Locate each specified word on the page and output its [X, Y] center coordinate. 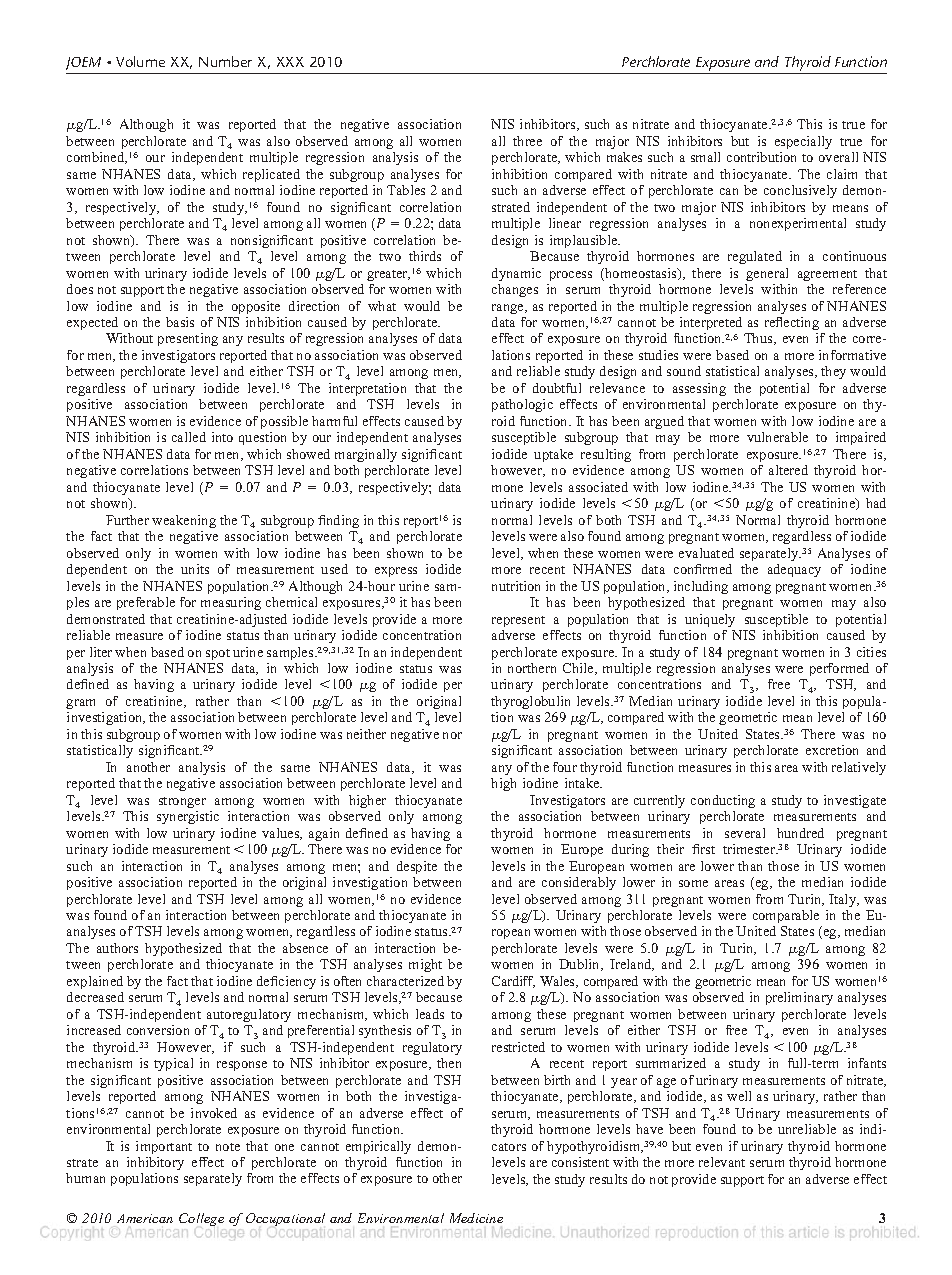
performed [839, 669]
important [164, 1147]
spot [218, 654]
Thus [759, 339]
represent [518, 621]
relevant [722, 1162]
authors [117, 948]
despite [417, 867]
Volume [140, 61]
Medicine [476, 1218]
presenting [188, 339]
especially [803, 142]
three [527, 141]
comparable [786, 916]
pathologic [522, 405]
